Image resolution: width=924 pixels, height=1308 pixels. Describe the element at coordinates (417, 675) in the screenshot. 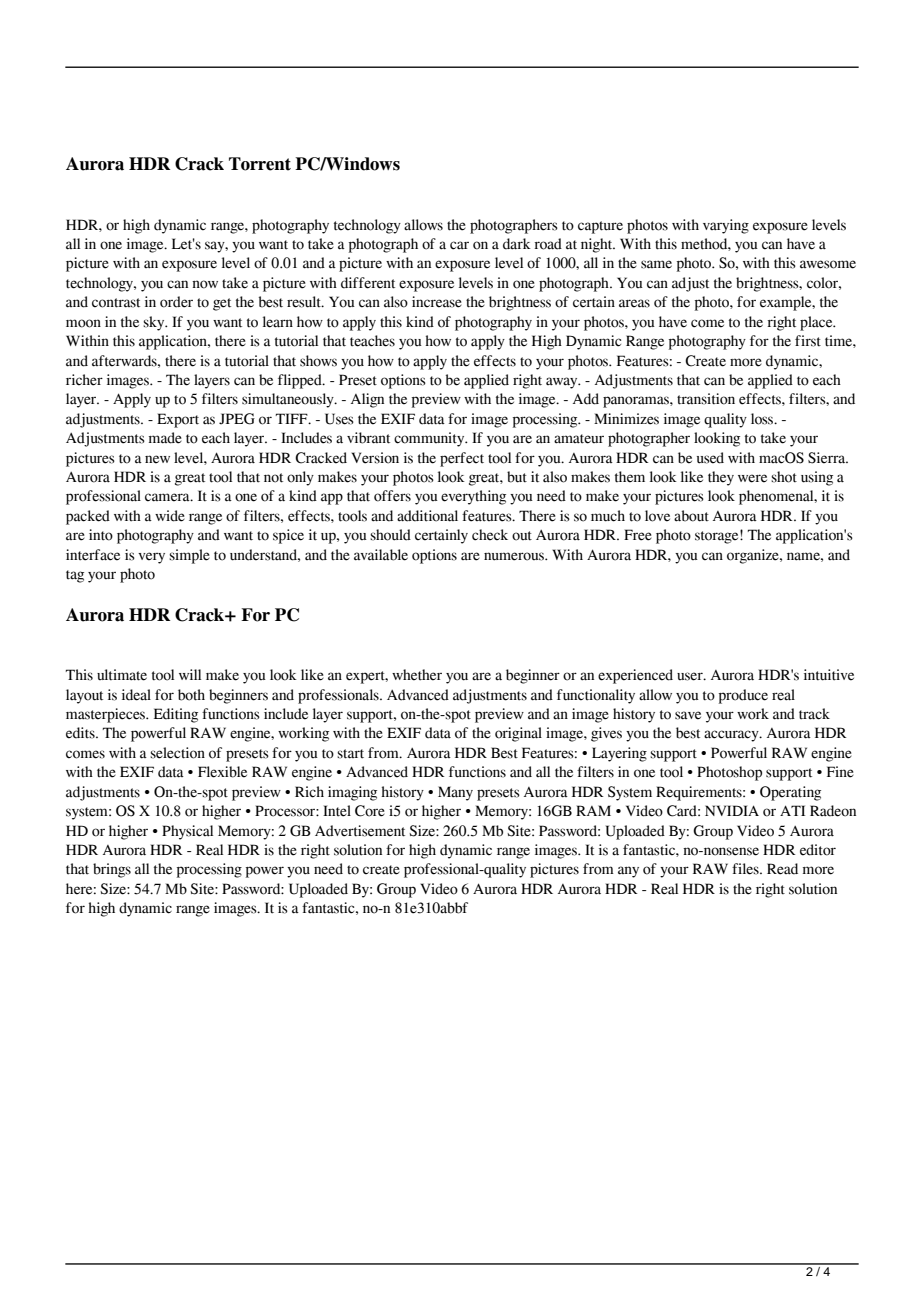

I see `whether` at that location.
